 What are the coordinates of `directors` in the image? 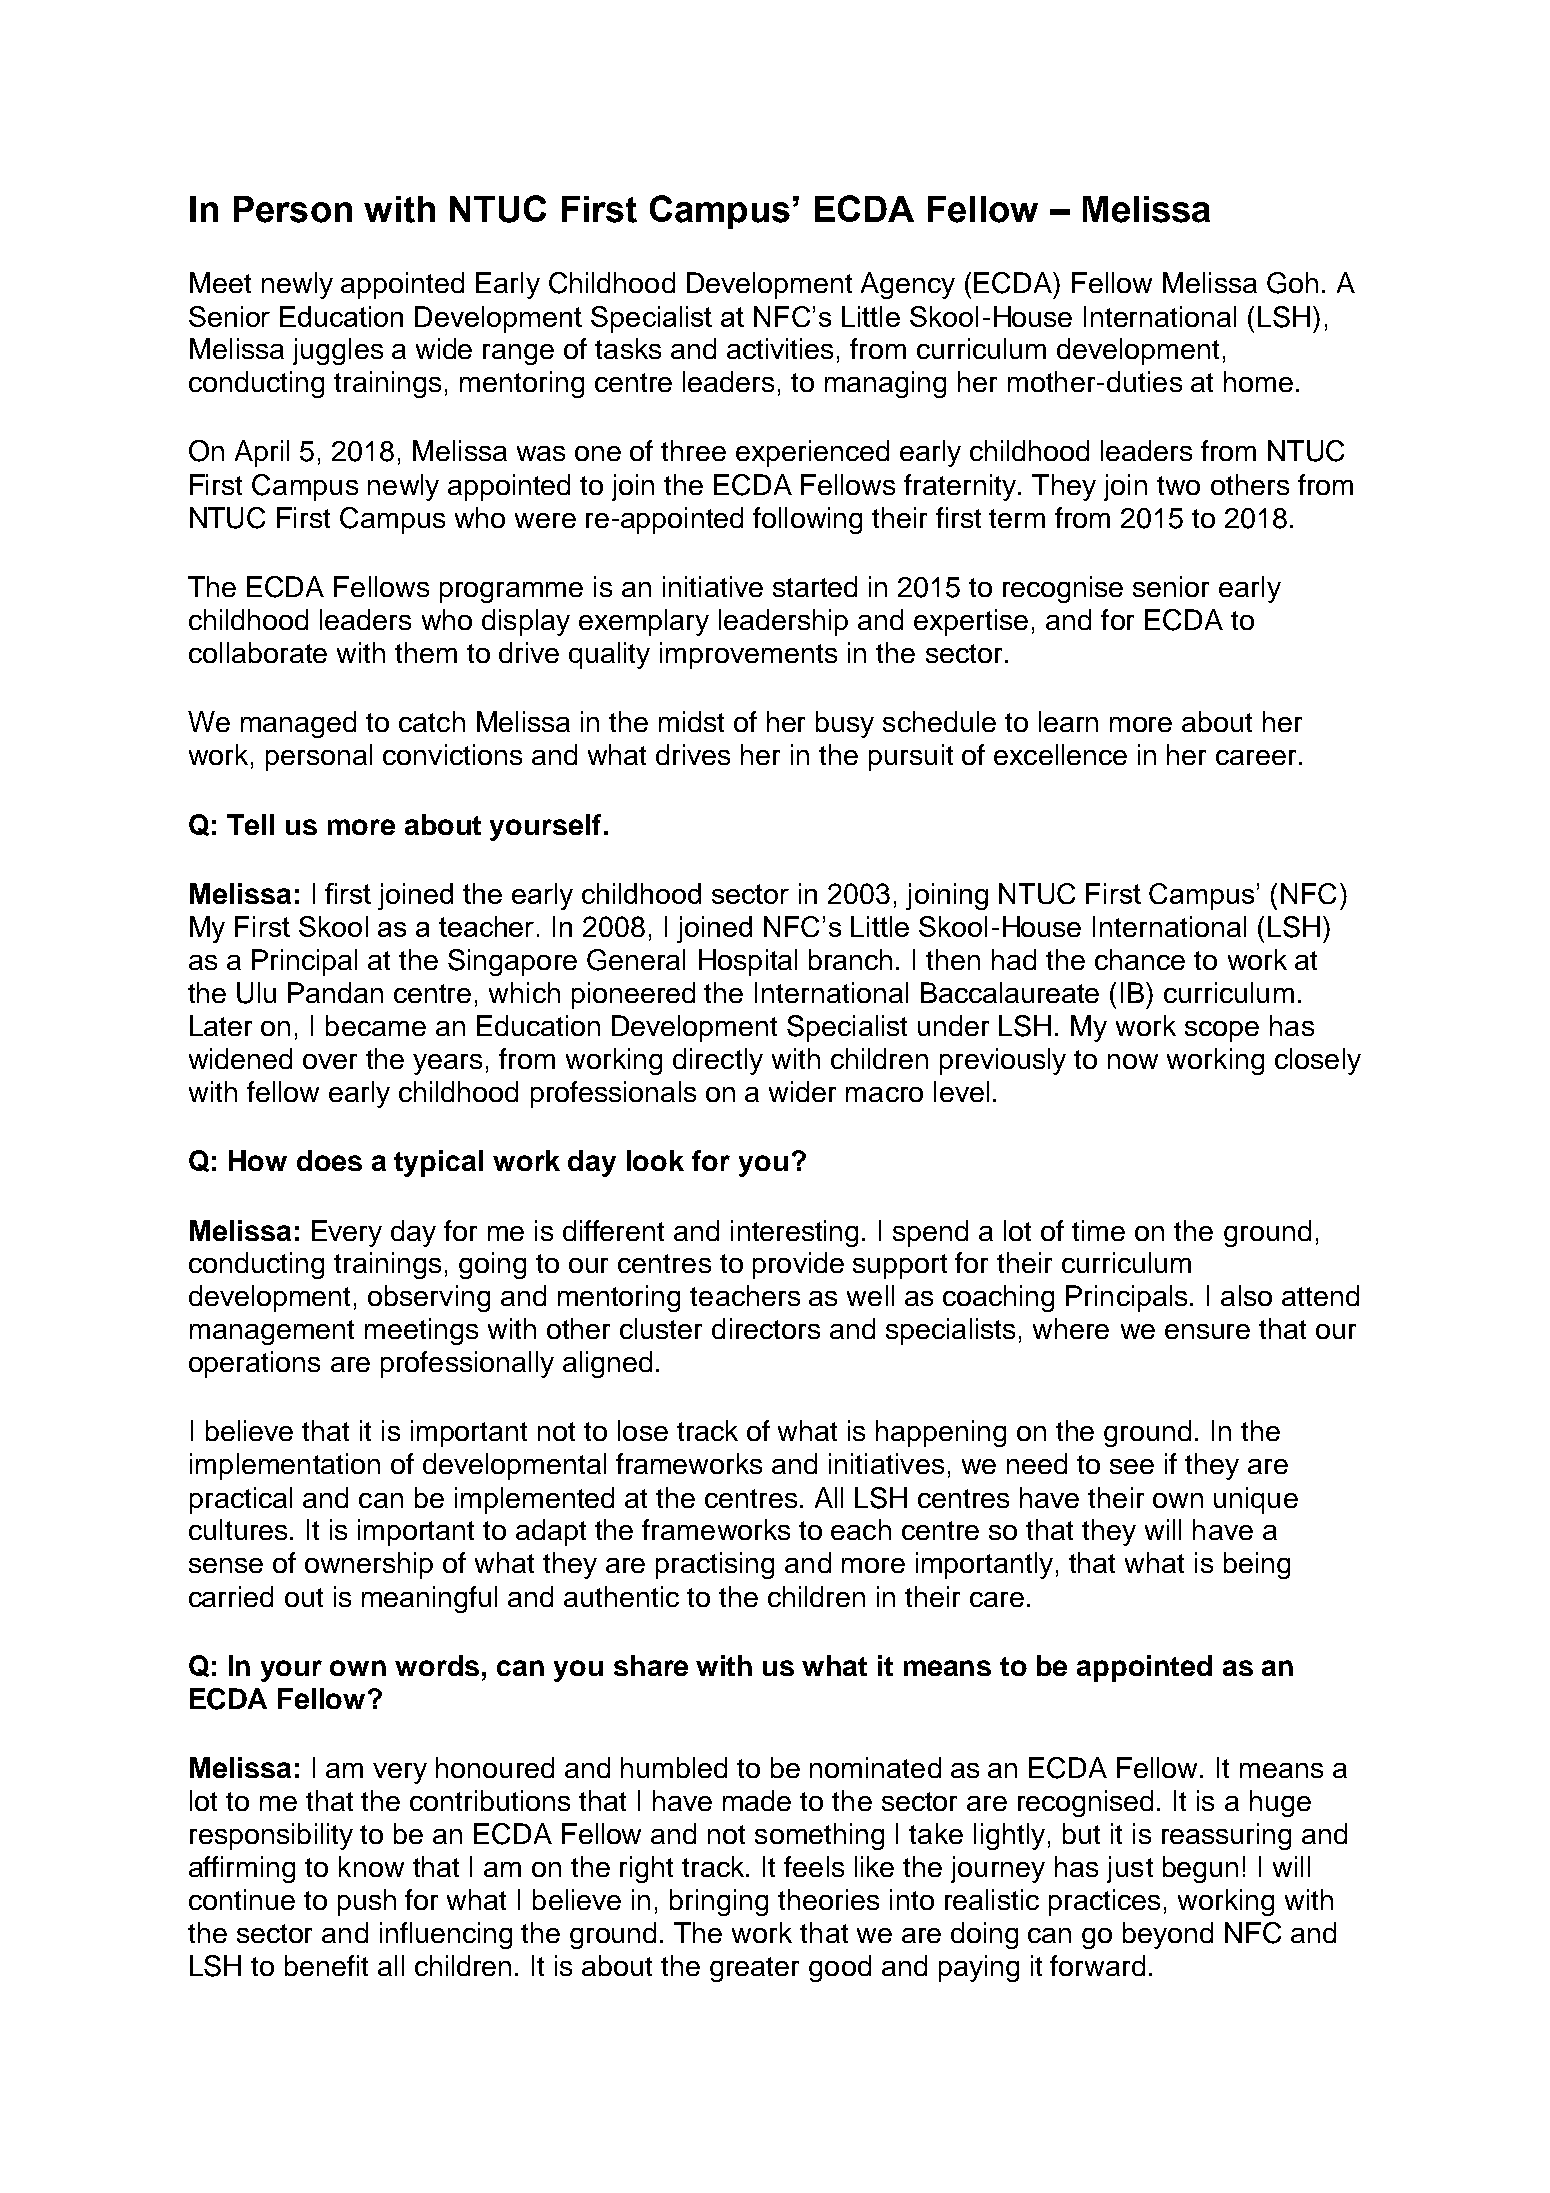 It's located at (766, 1328).
